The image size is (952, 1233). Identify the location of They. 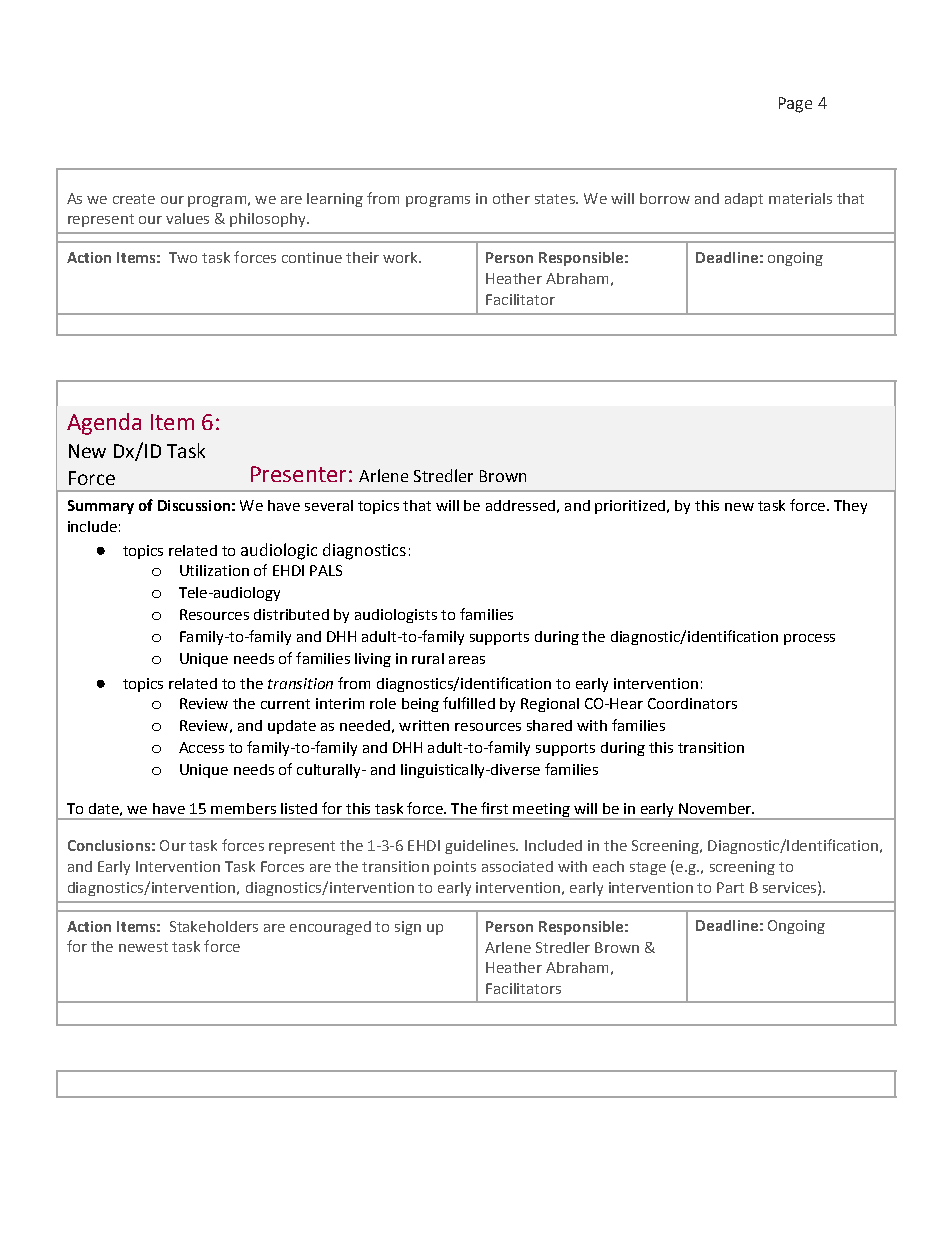
(850, 507).
